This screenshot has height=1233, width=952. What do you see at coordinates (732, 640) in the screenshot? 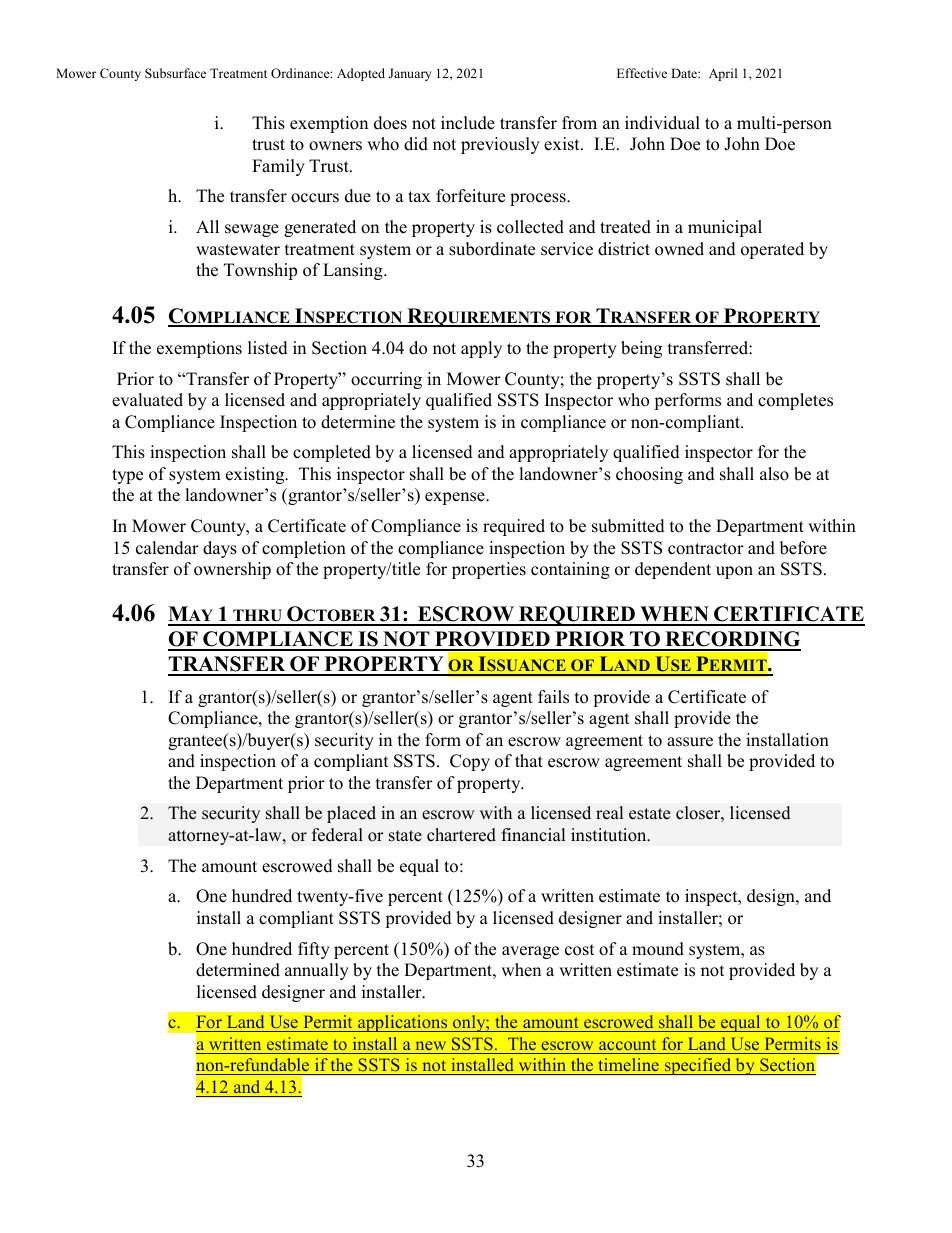
I see `RECORDING` at bounding box center [732, 640].
